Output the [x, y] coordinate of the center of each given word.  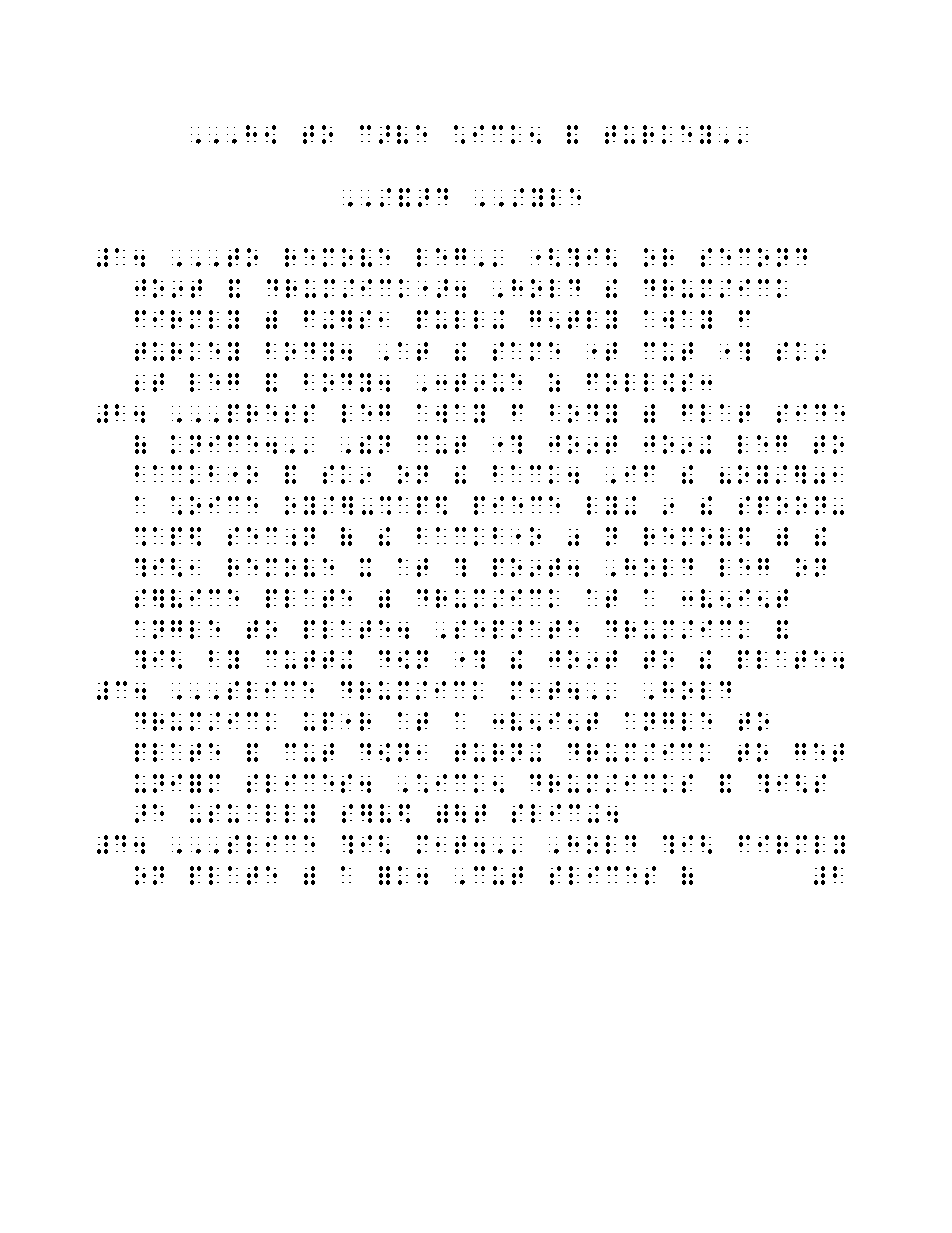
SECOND [754, 257]
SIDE [811, 413]
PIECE [517, 505]
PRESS [271, 413]
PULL [450, 319]
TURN [488, 752]
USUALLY [252, 813]
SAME [526, 351]
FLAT [716, 413]
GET [819, 752]
